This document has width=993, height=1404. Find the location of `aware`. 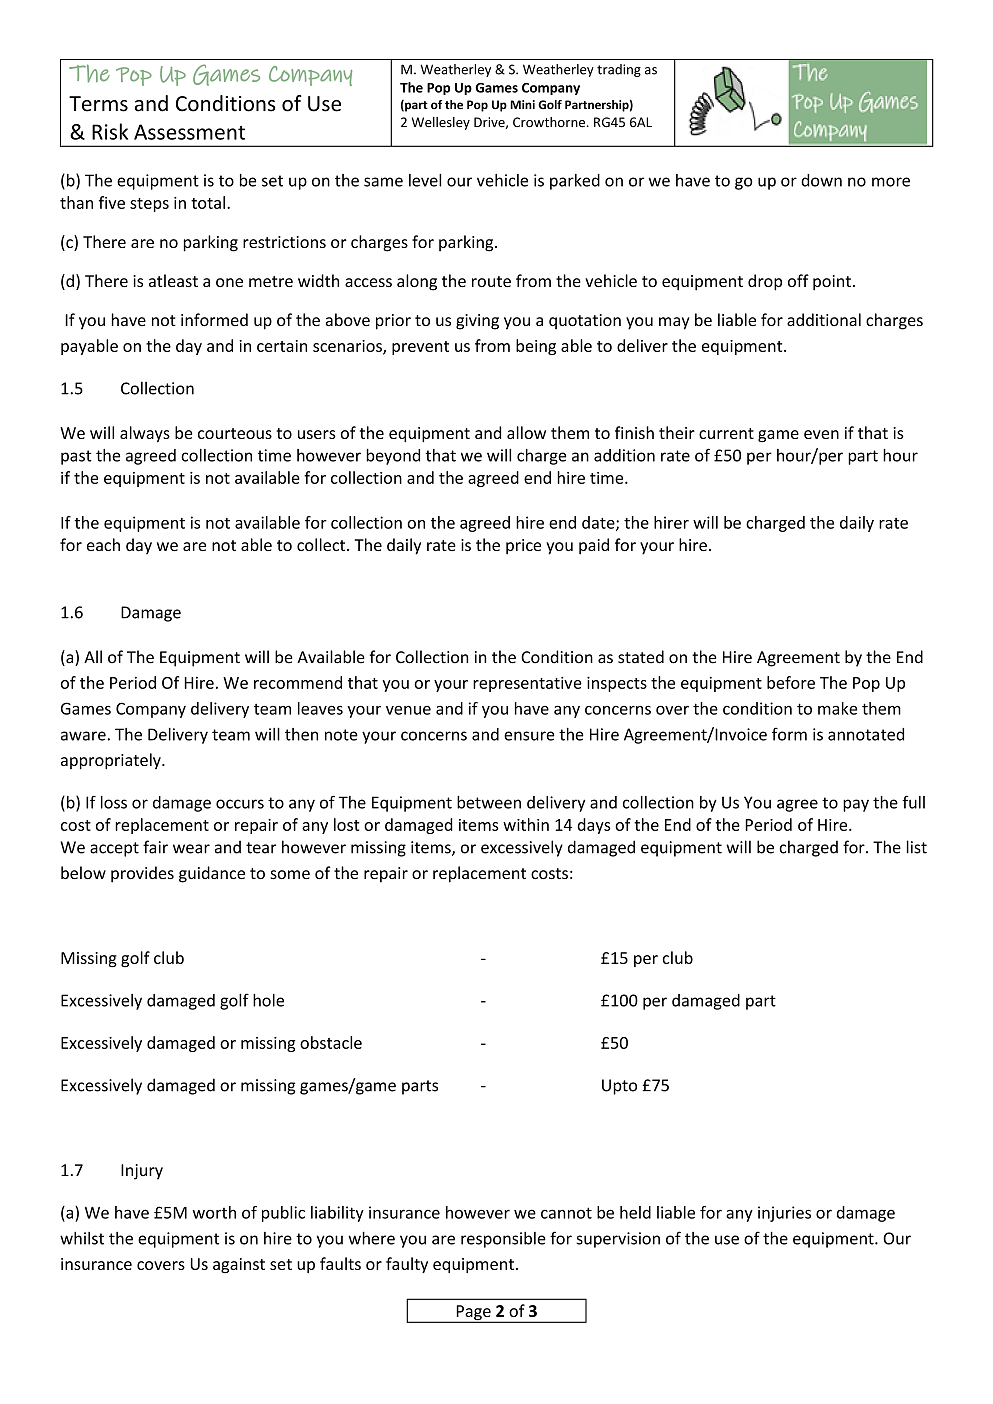

aware is located at coordinates (83, 736).
